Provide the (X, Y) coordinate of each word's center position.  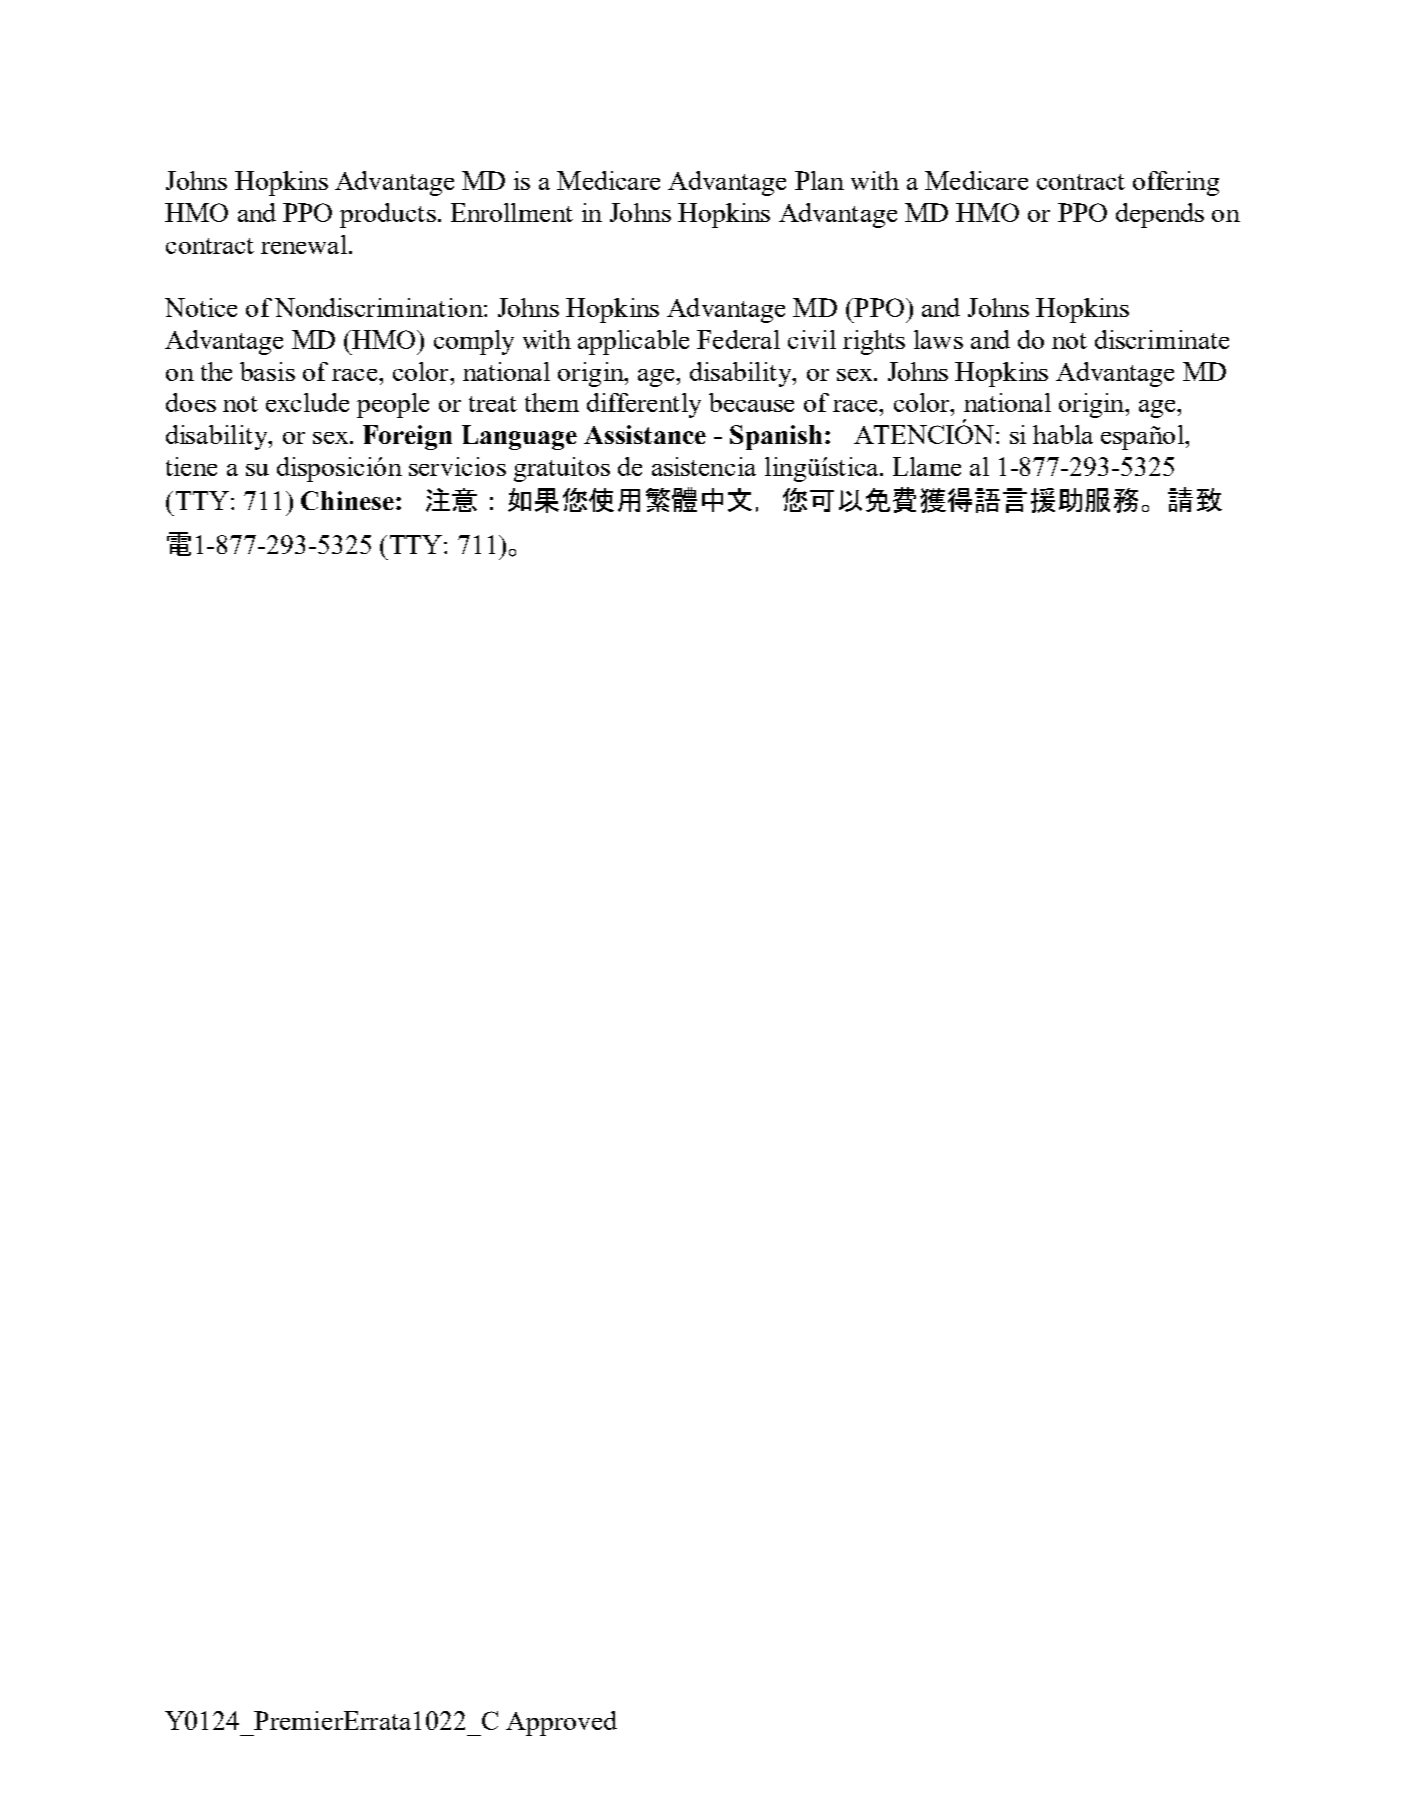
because (751, 402)
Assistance (645, 434)
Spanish (776, 437)
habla (1063, 434)
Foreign (407, 437)
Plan (819, 180)
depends (1160, 215)
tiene (191, 466)
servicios (457, 466)
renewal (305, 244)
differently (644, 405)
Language (519, 437)
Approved (561, 1723)
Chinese (347, 500)
